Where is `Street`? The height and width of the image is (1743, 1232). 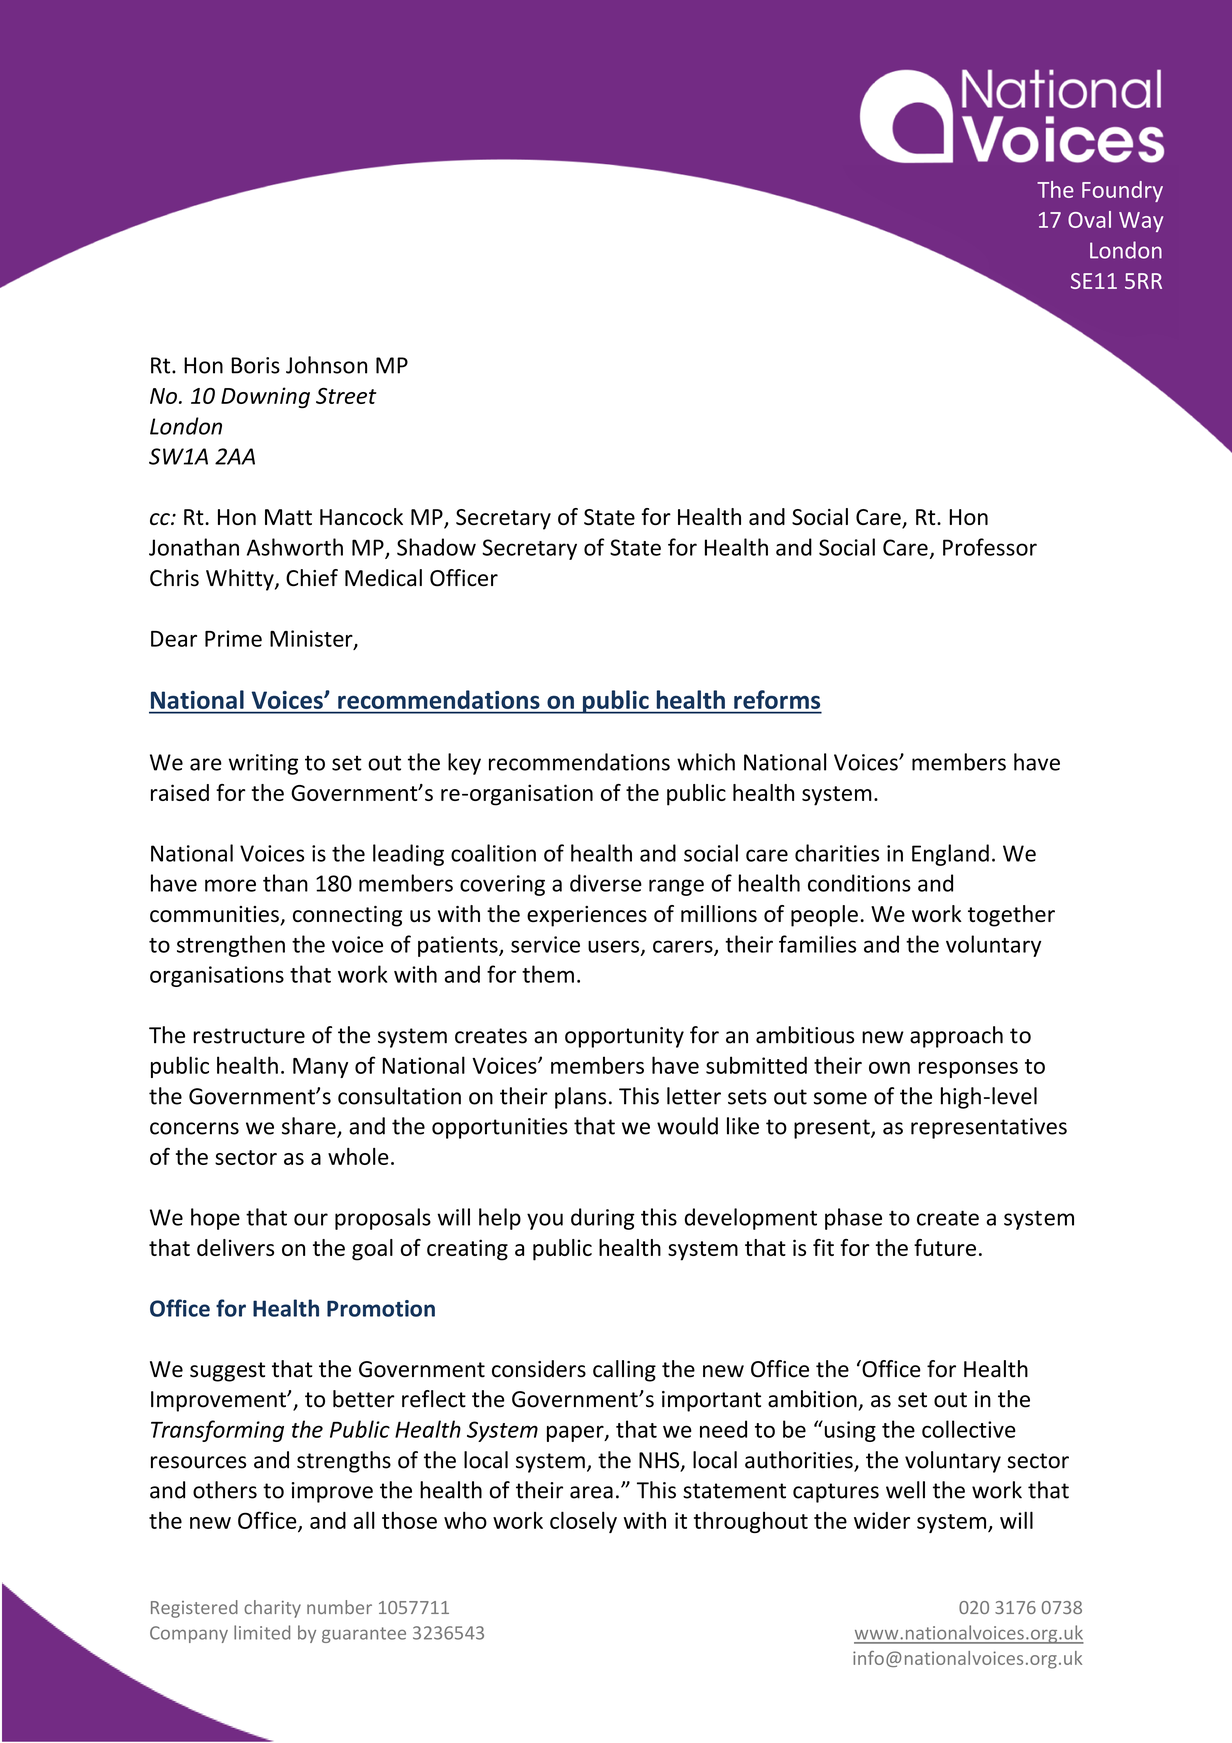
Street is located at coordinates (346, 396).
